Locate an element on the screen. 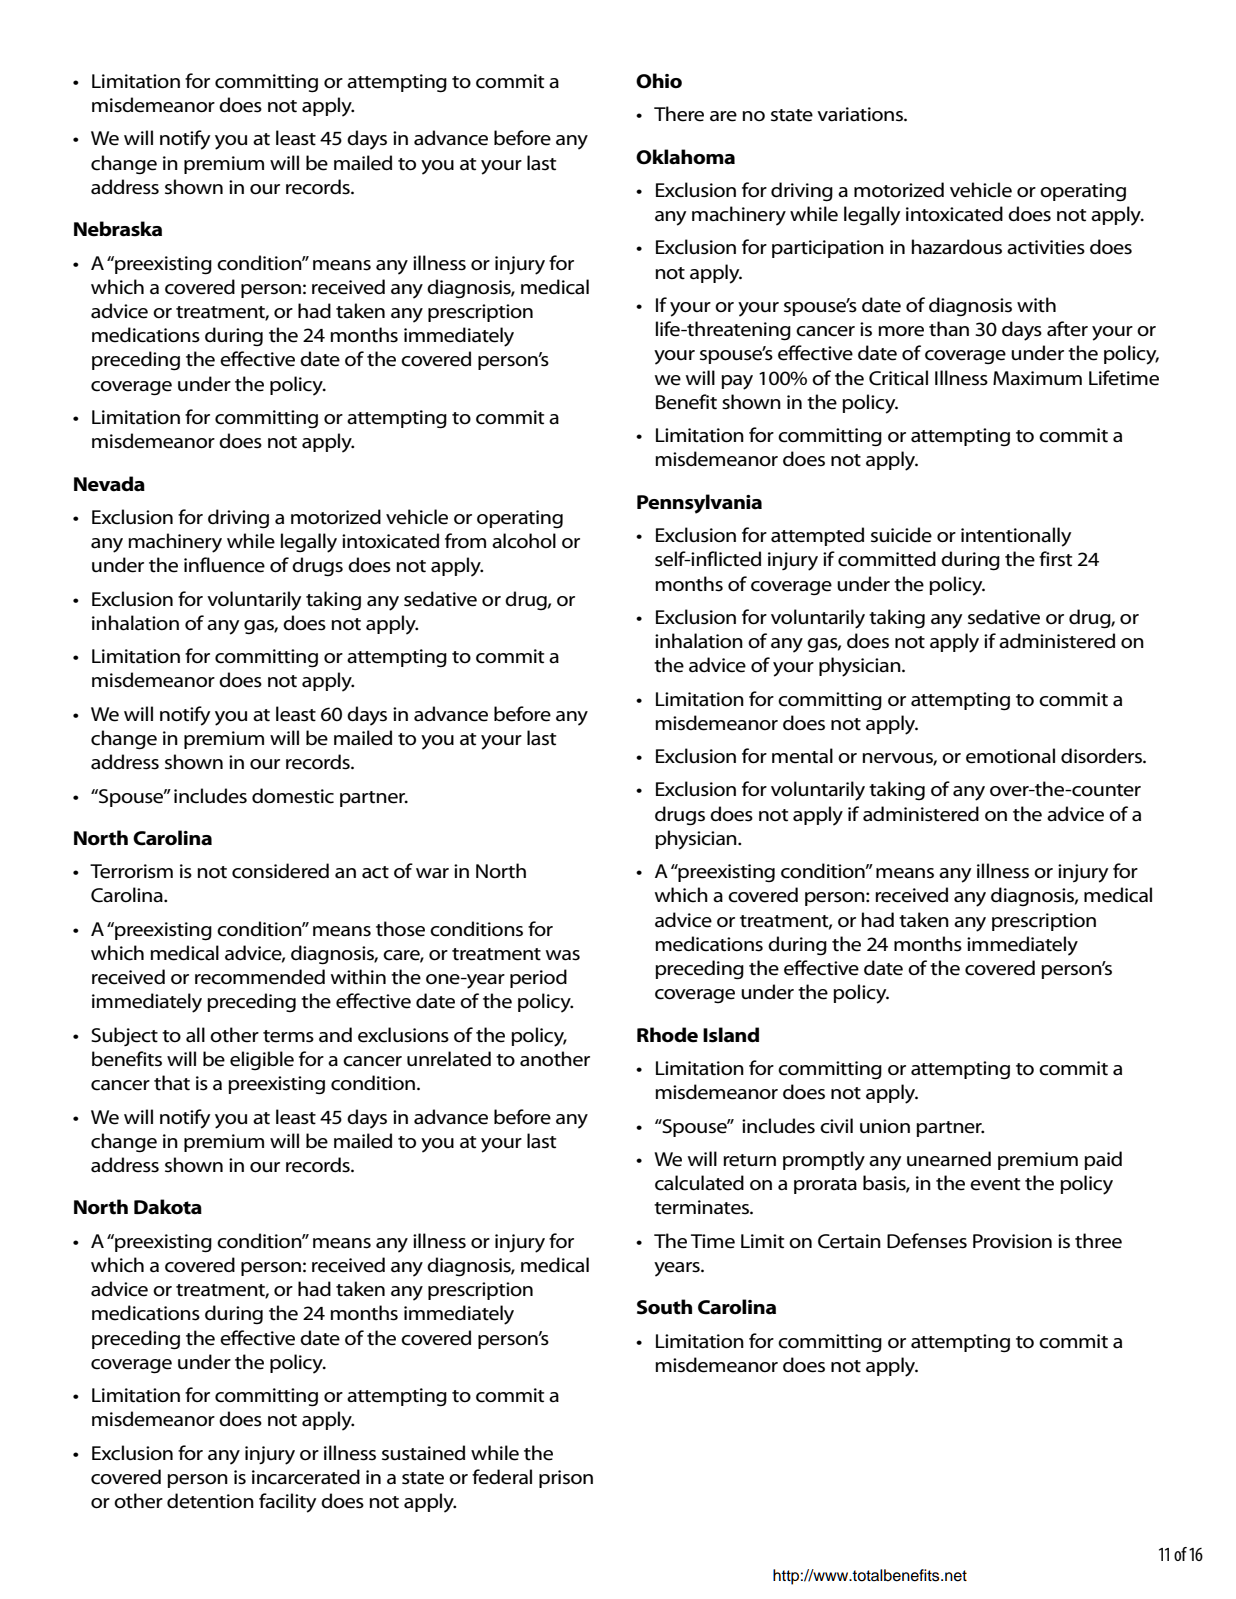  mental is located at coordinates (802, 756).
